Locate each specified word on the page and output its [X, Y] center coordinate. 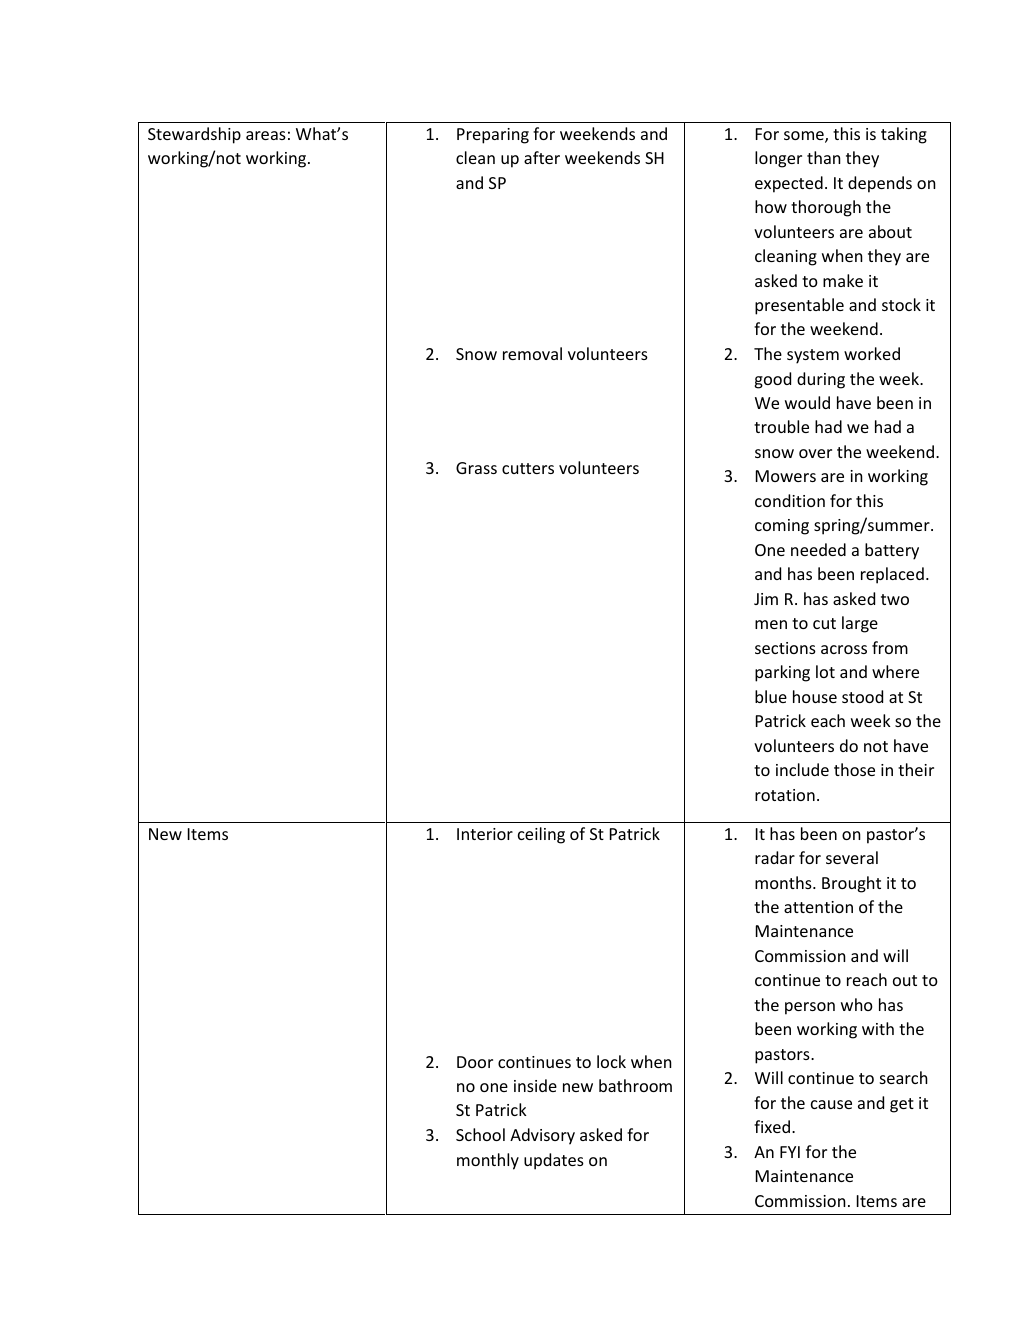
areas [266, 135]
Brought [851, 884]
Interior [485, 834]
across [844, 649]
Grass [476, 468]
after [542, 157]
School [480, 1134]
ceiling [541, 835]
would [807, 402]
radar [775, 857]
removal [532, 353]
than [824, 157]
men [771, 624]
